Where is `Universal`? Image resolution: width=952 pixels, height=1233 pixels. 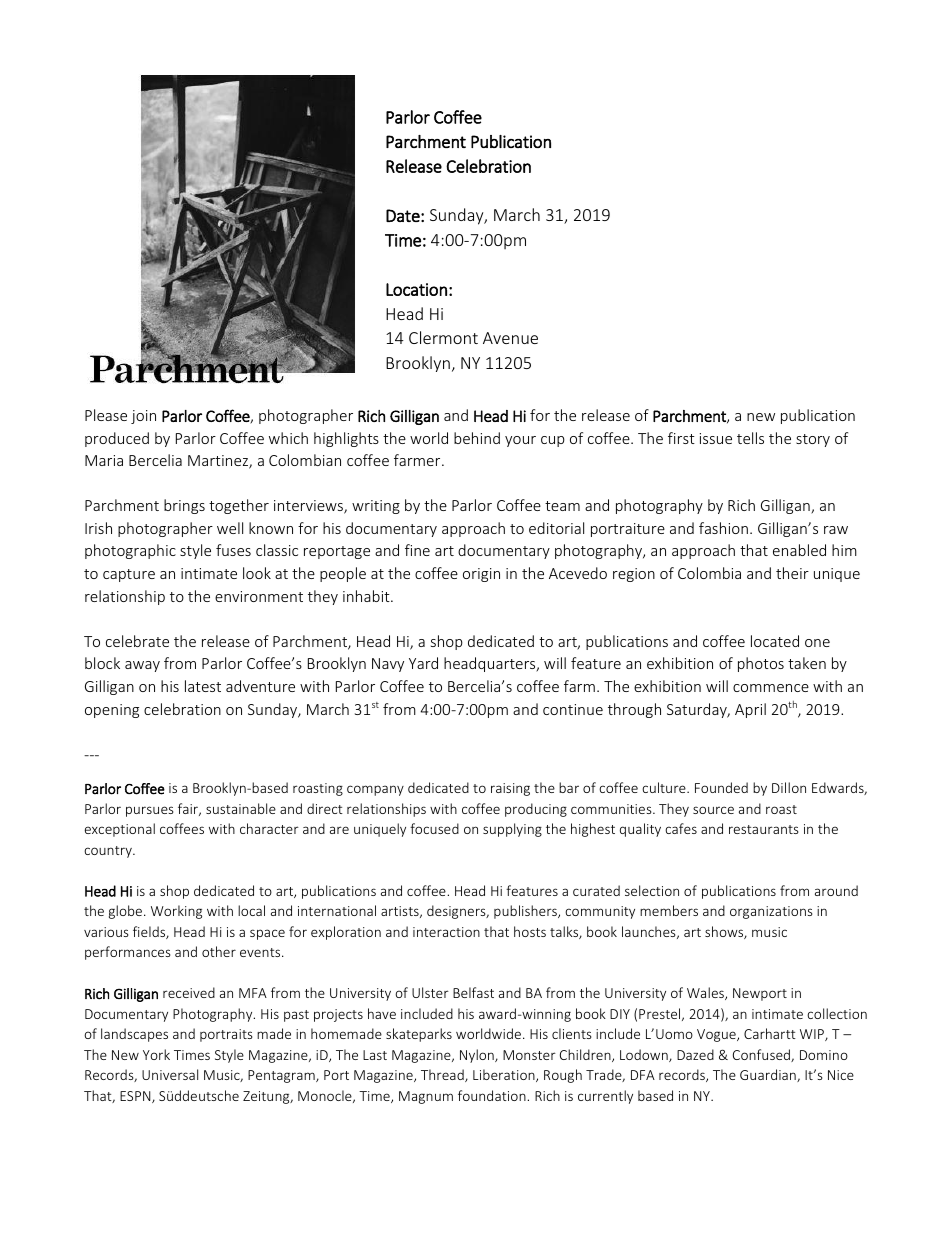
Universal is located at coordinates (170, 1074).
